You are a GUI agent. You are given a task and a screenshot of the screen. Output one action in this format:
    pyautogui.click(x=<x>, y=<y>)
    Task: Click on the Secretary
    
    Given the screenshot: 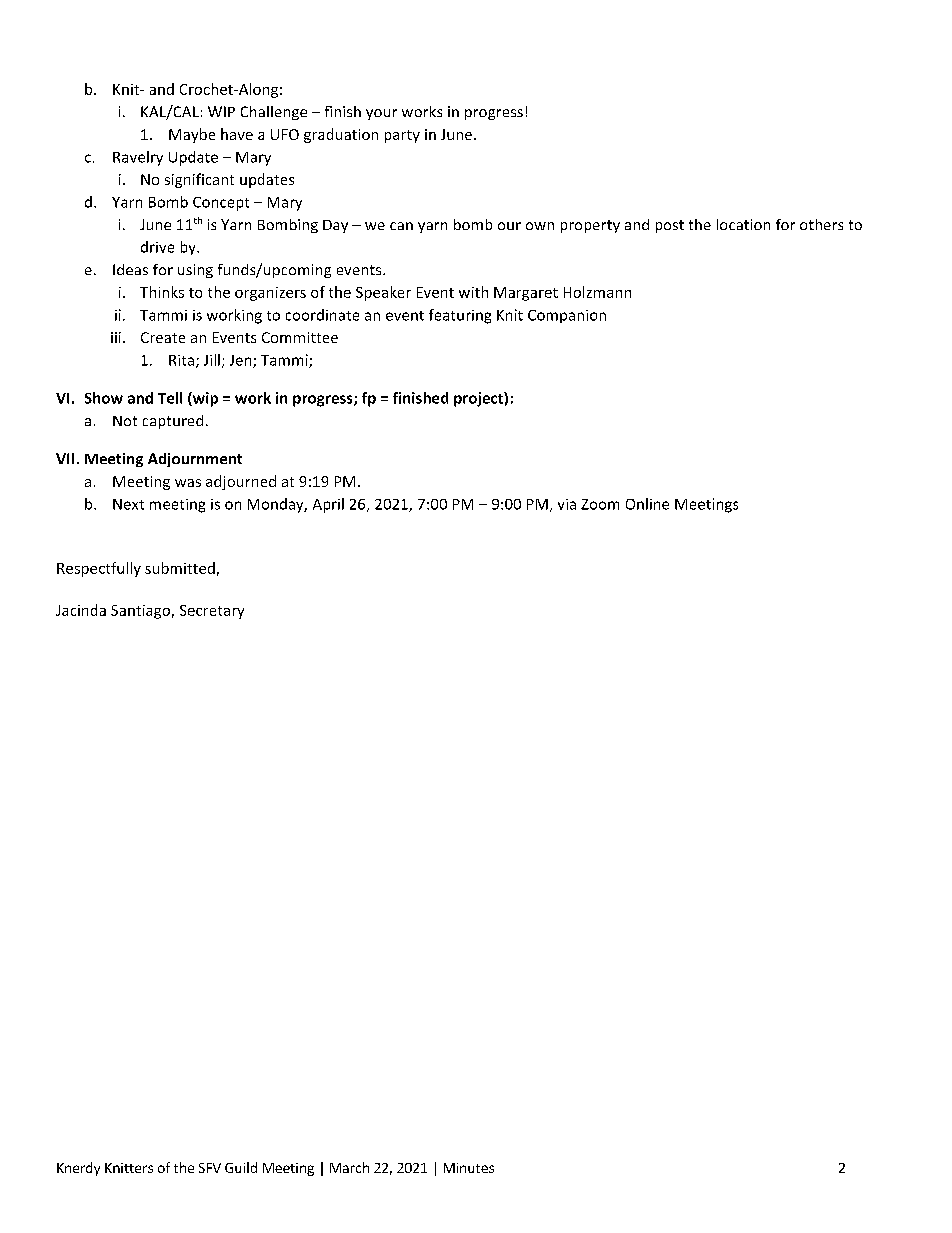 What is the action you would take?
    pyautogui.click(x=212, y=612)
